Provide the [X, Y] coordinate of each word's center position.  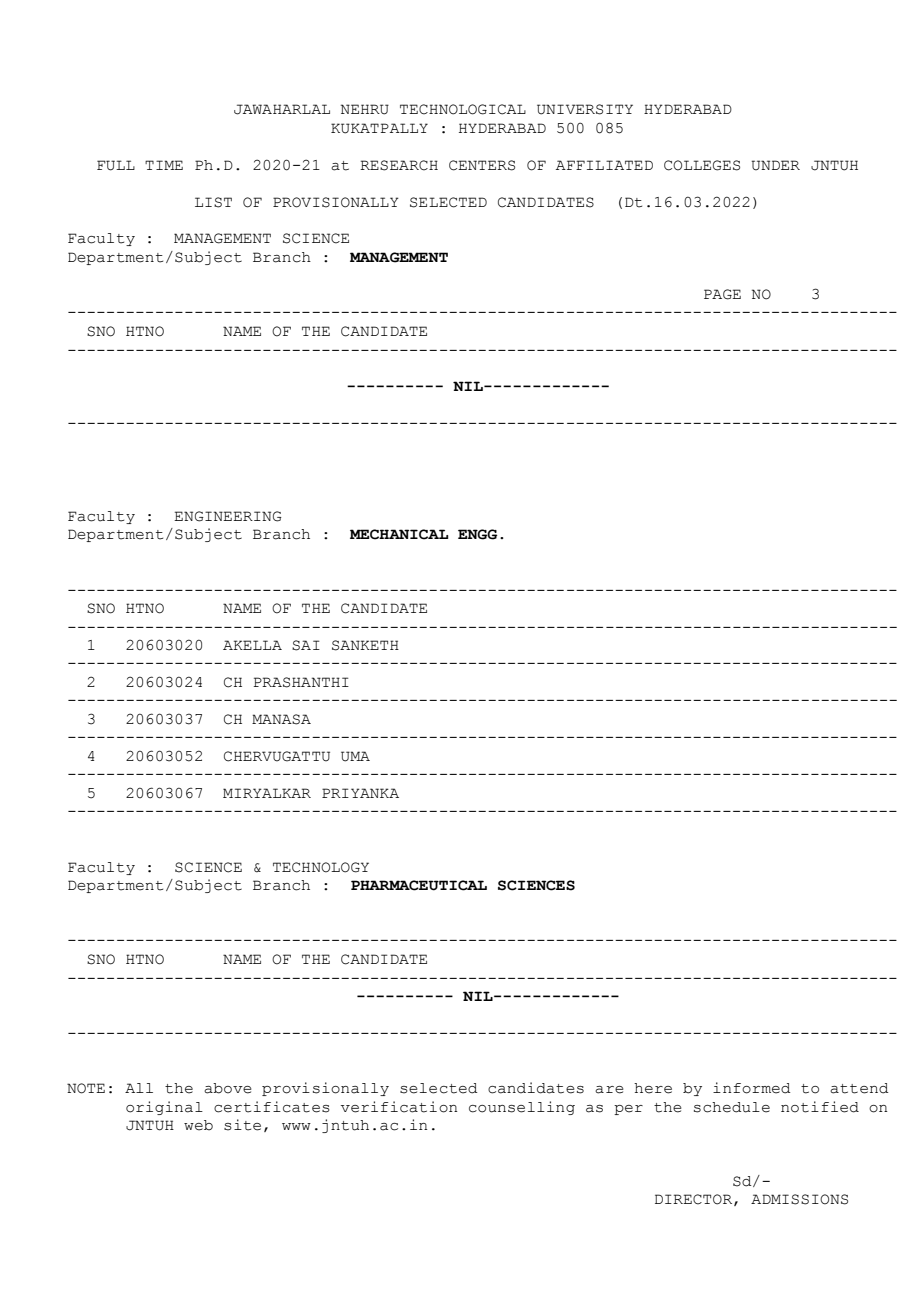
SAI [306, 645]
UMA [355, 756]
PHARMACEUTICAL [419, 885]
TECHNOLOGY [321, 867]
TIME [164, 165]
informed [752, 1088]
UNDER [776, 165]
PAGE [722, 294]
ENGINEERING [228, 516]
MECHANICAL [399, 534]
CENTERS [482, 165]
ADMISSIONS [799, 1199]
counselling [522, 1108]
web [198, 1125]
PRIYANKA [360, 793]
